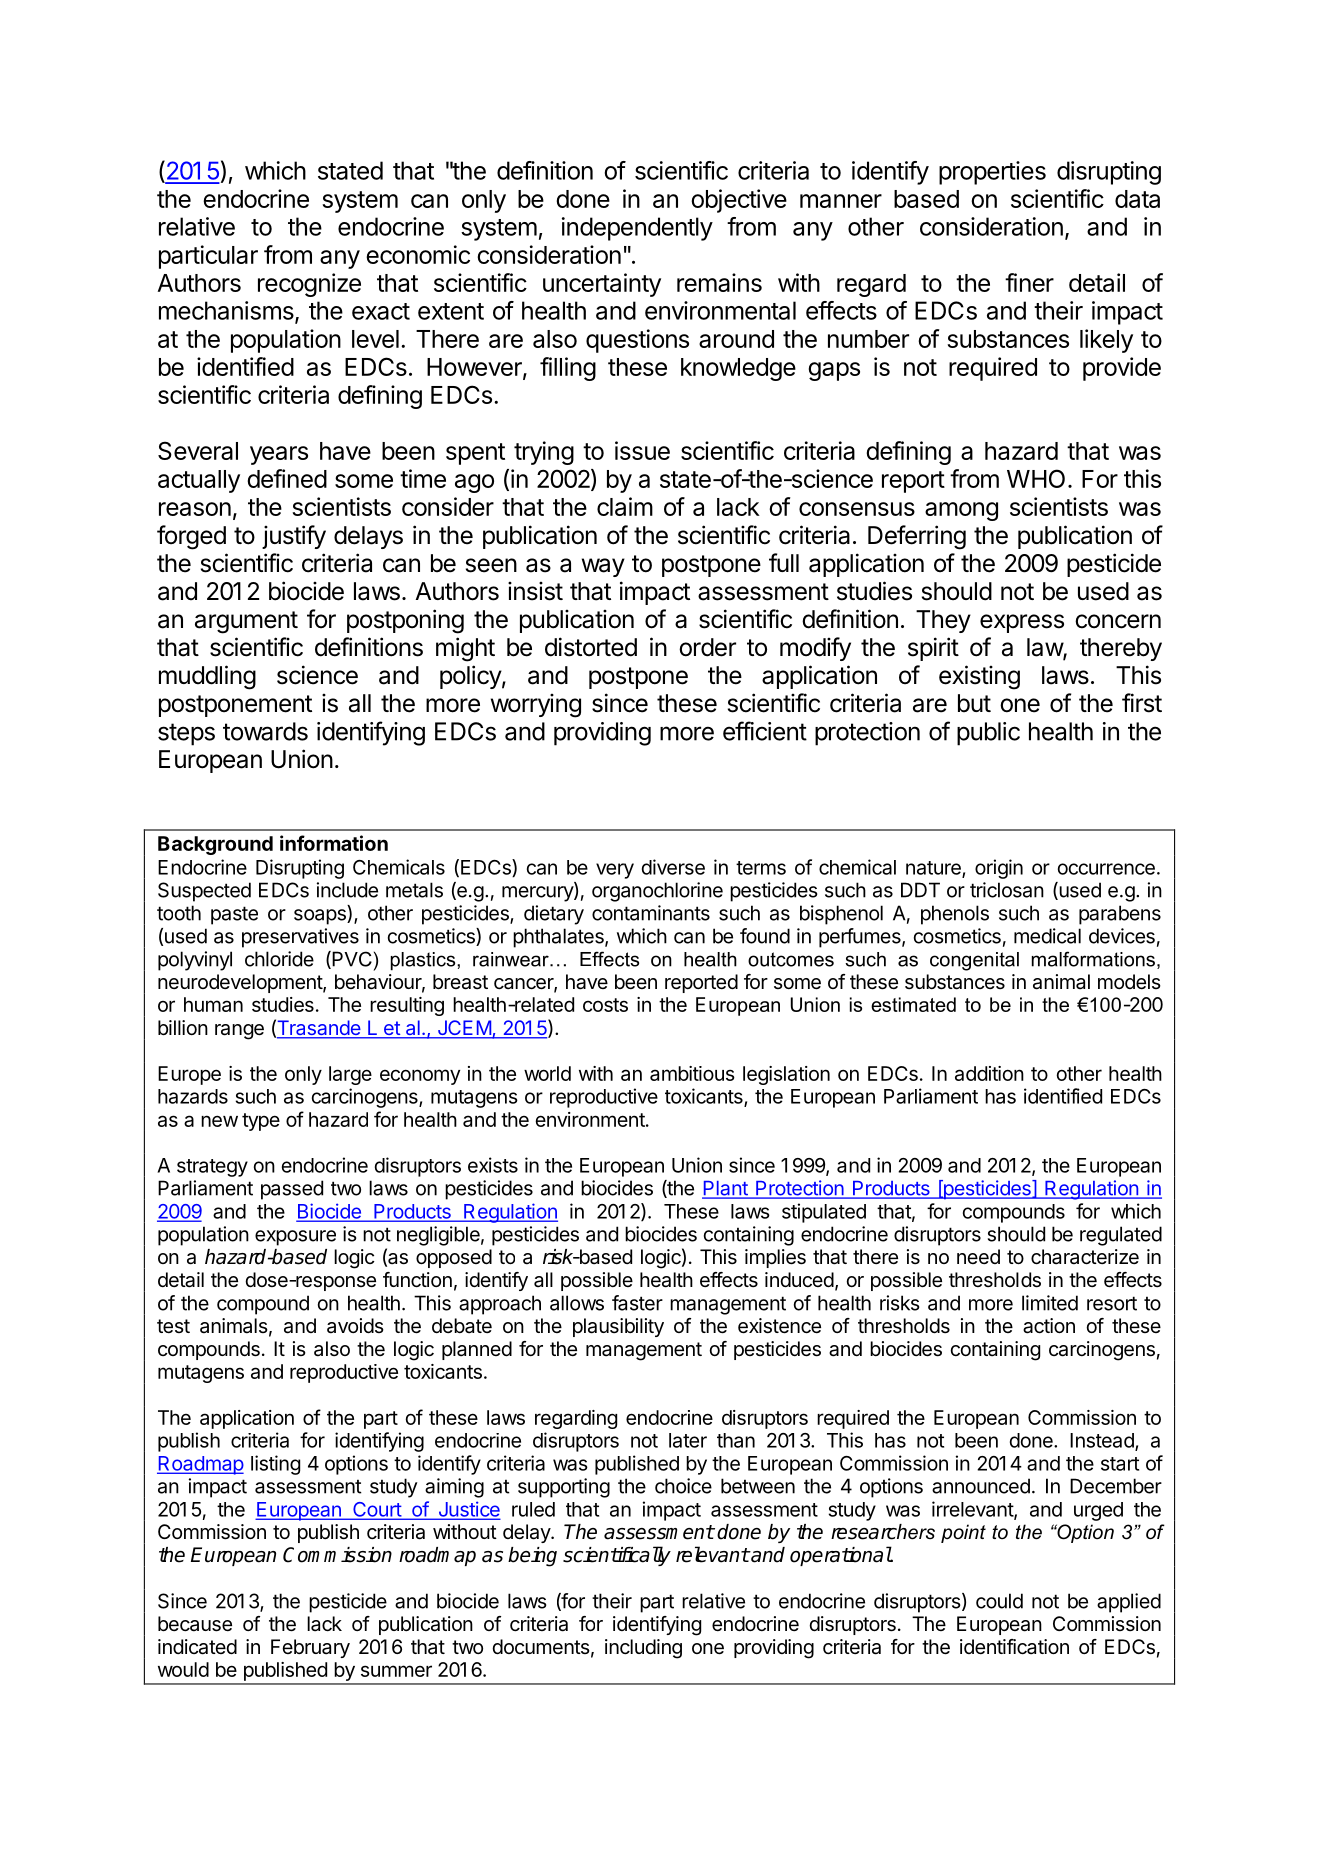 The height and width of the page is (1865, 1319). What do you see at coordinates (637, 229) in the page?
I see `independently` at bounding box center [637, 229].
